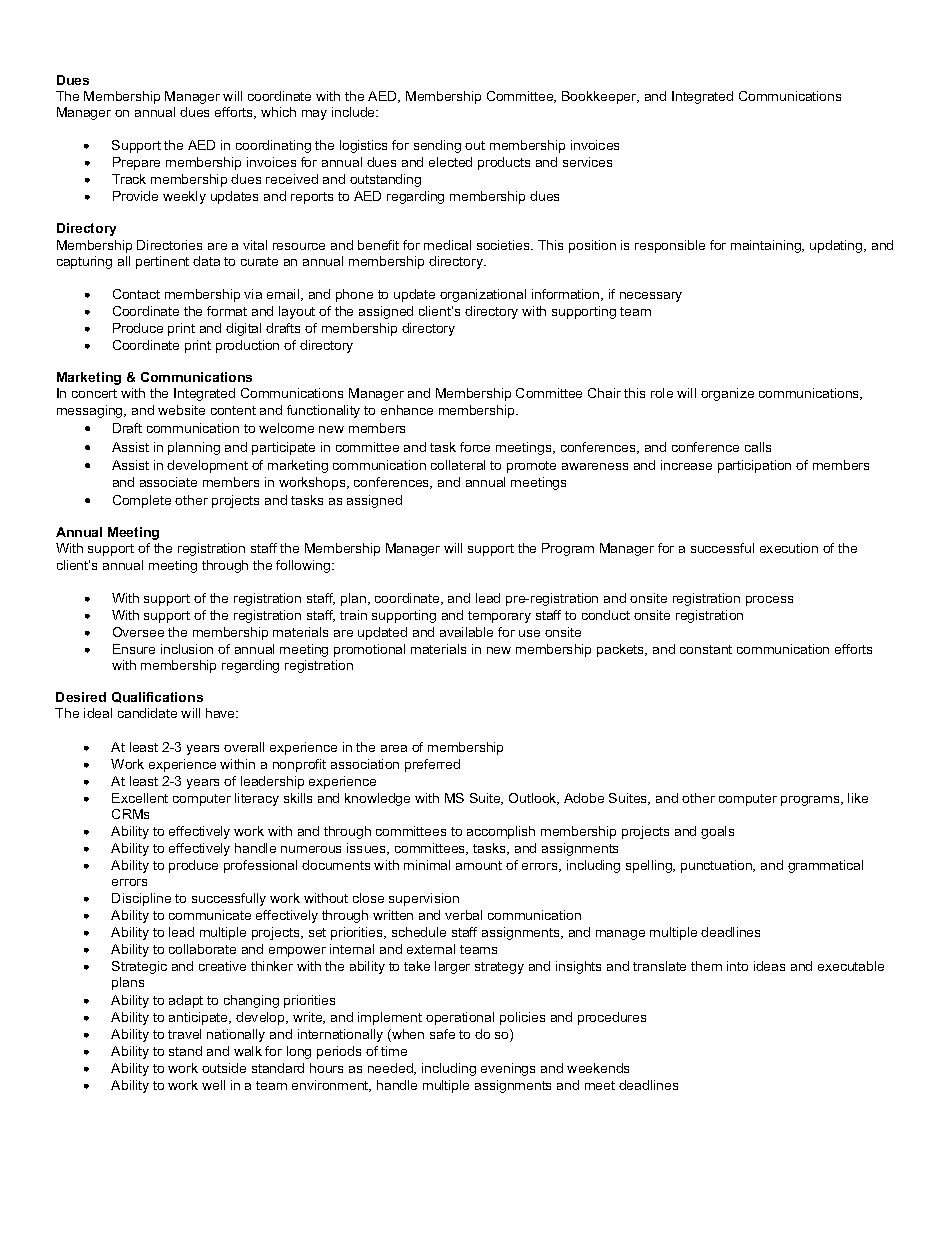 This screenshot has width=952, height=1233. Describe the element at coordinates (181, 410) in the screenshot. I see `website` at that location.
